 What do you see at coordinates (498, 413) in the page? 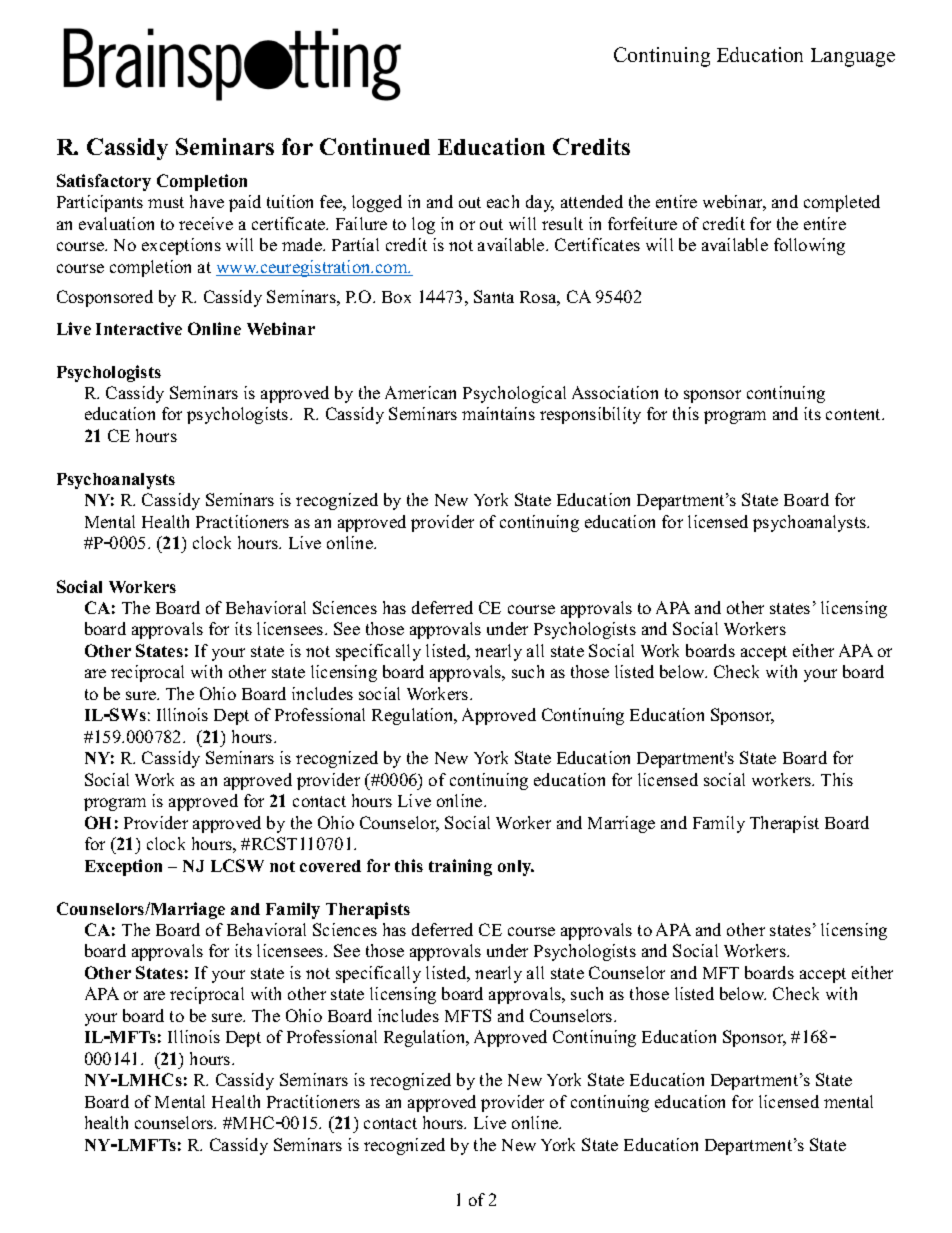
I see `maintains` at bounding box center [498, 413].
